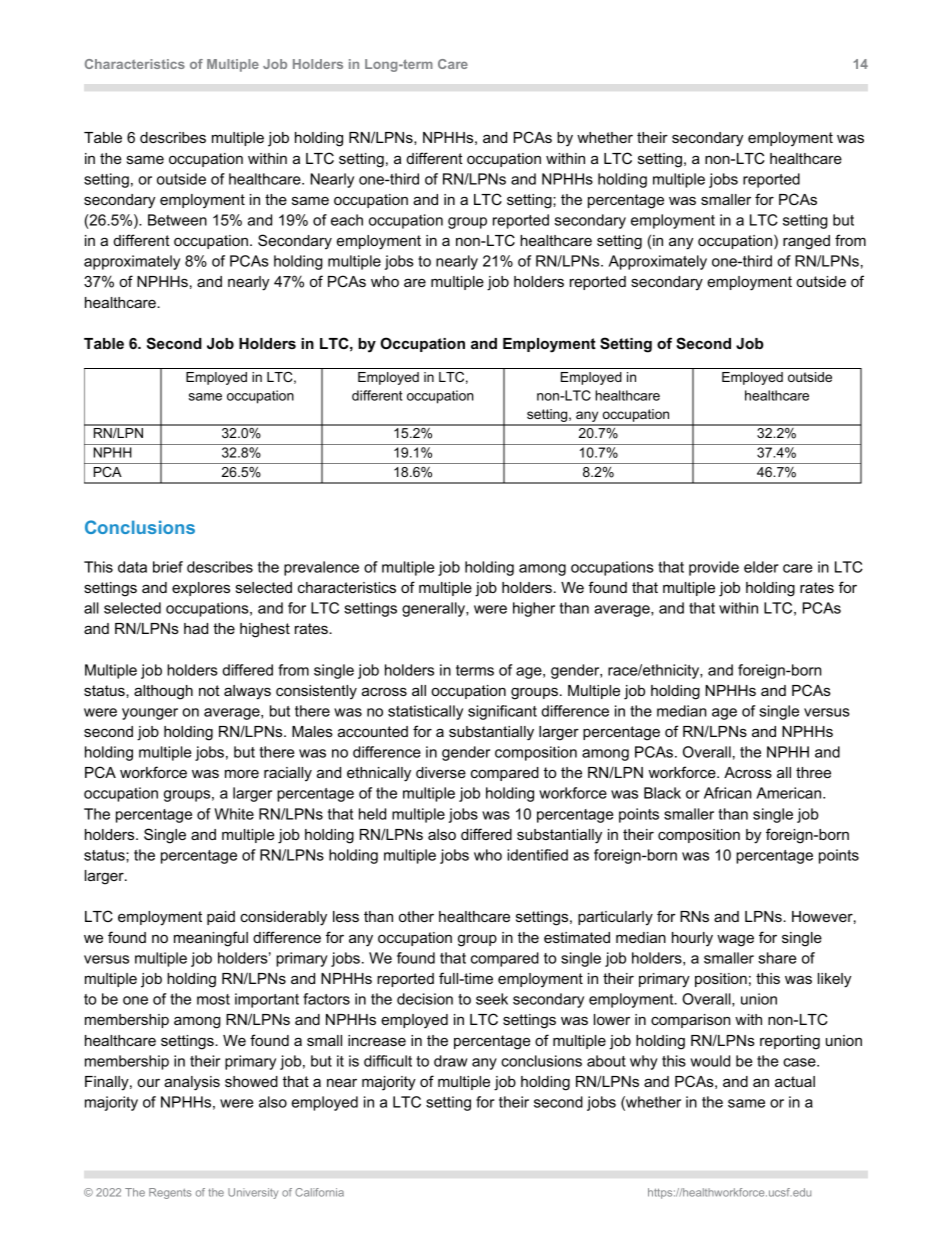 The height and width of the page is (1233, 952). Describe the element at coordinates (177, 220) in the page. I see `Between` at that location.
